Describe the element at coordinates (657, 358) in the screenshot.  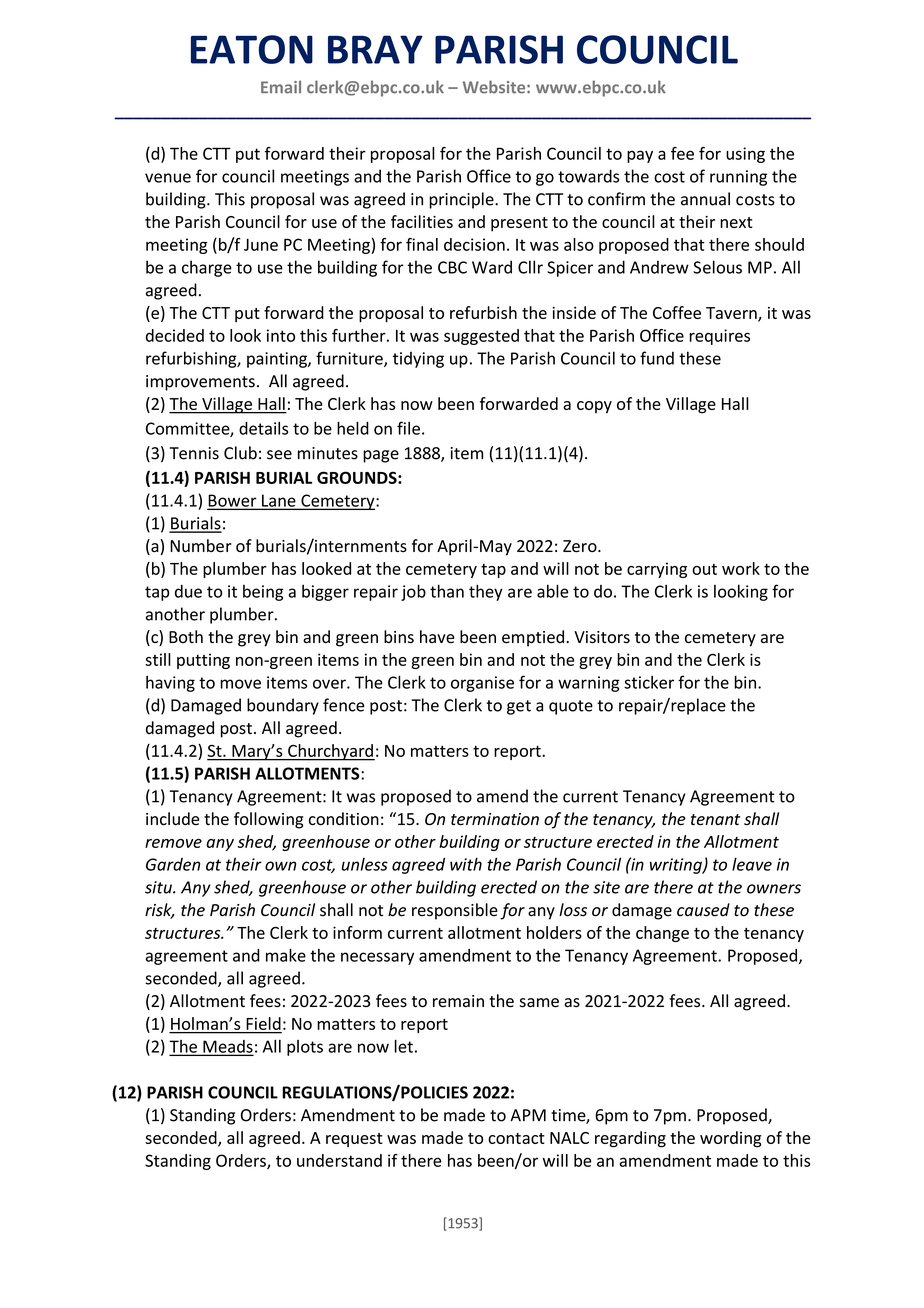
I see `fund` at that location.
